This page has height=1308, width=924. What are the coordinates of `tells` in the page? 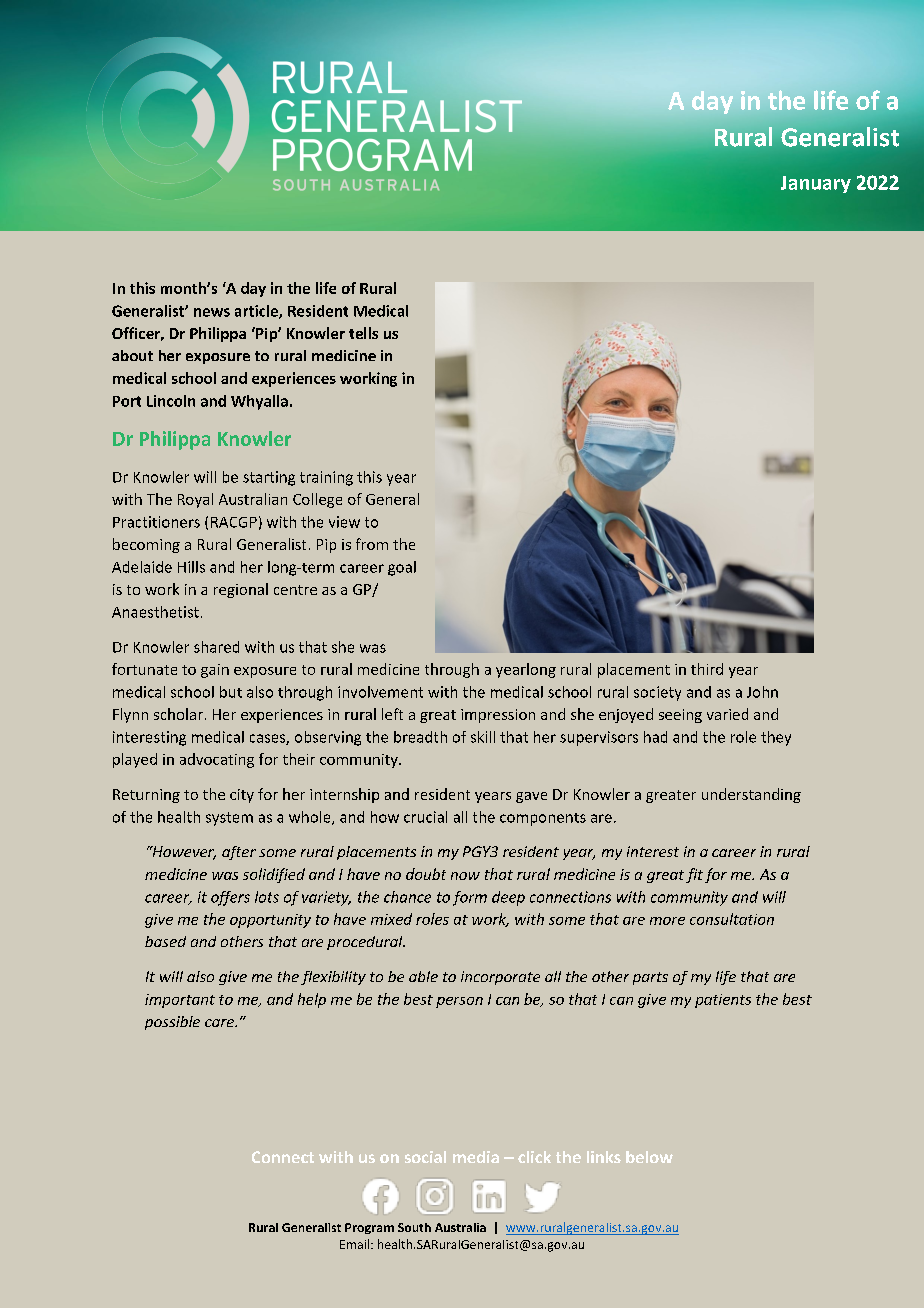 It's located at (363, 333).
